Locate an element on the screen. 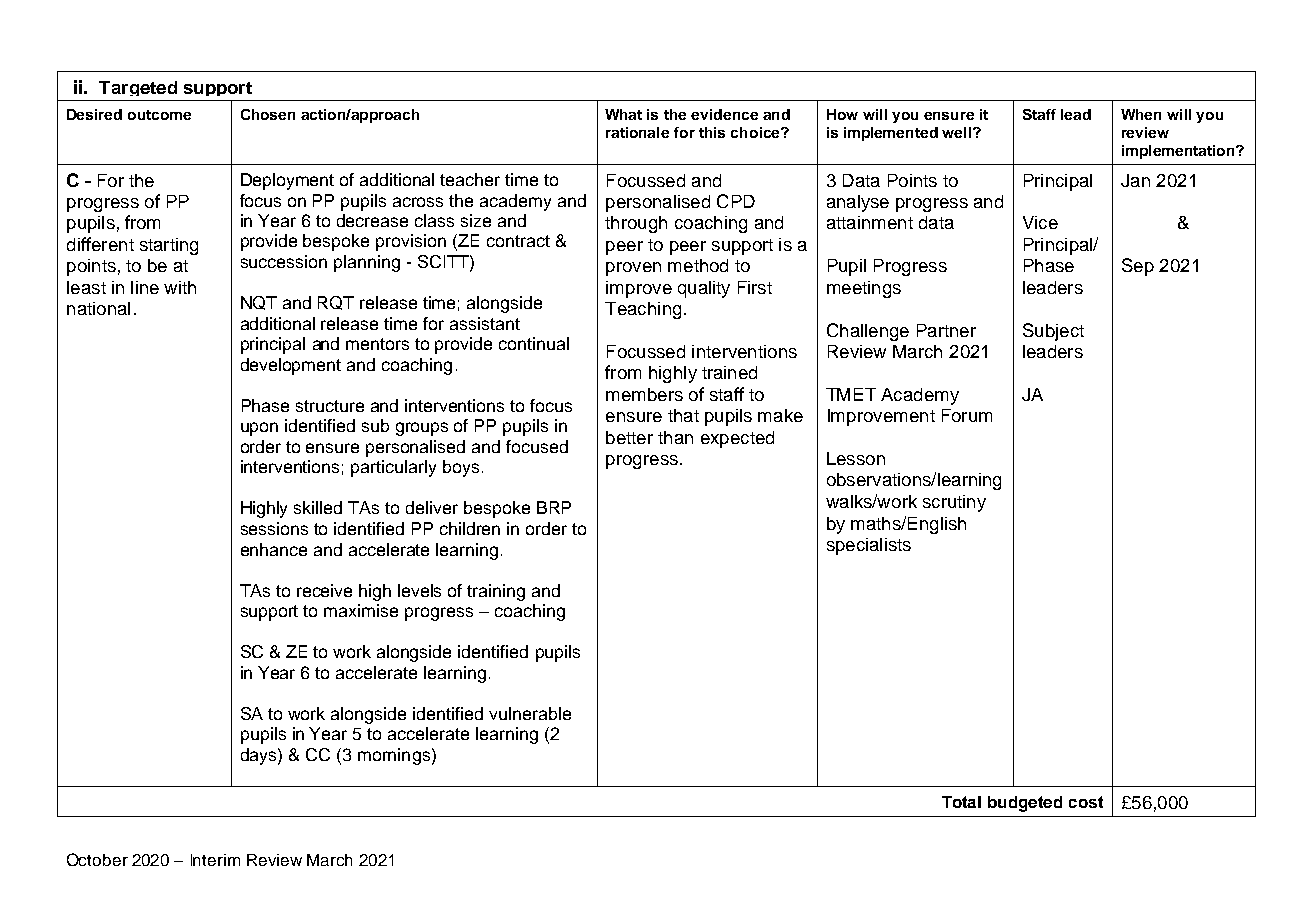 This screenshot has height=924, width=1308. What is located at coordinates (623, 114).
